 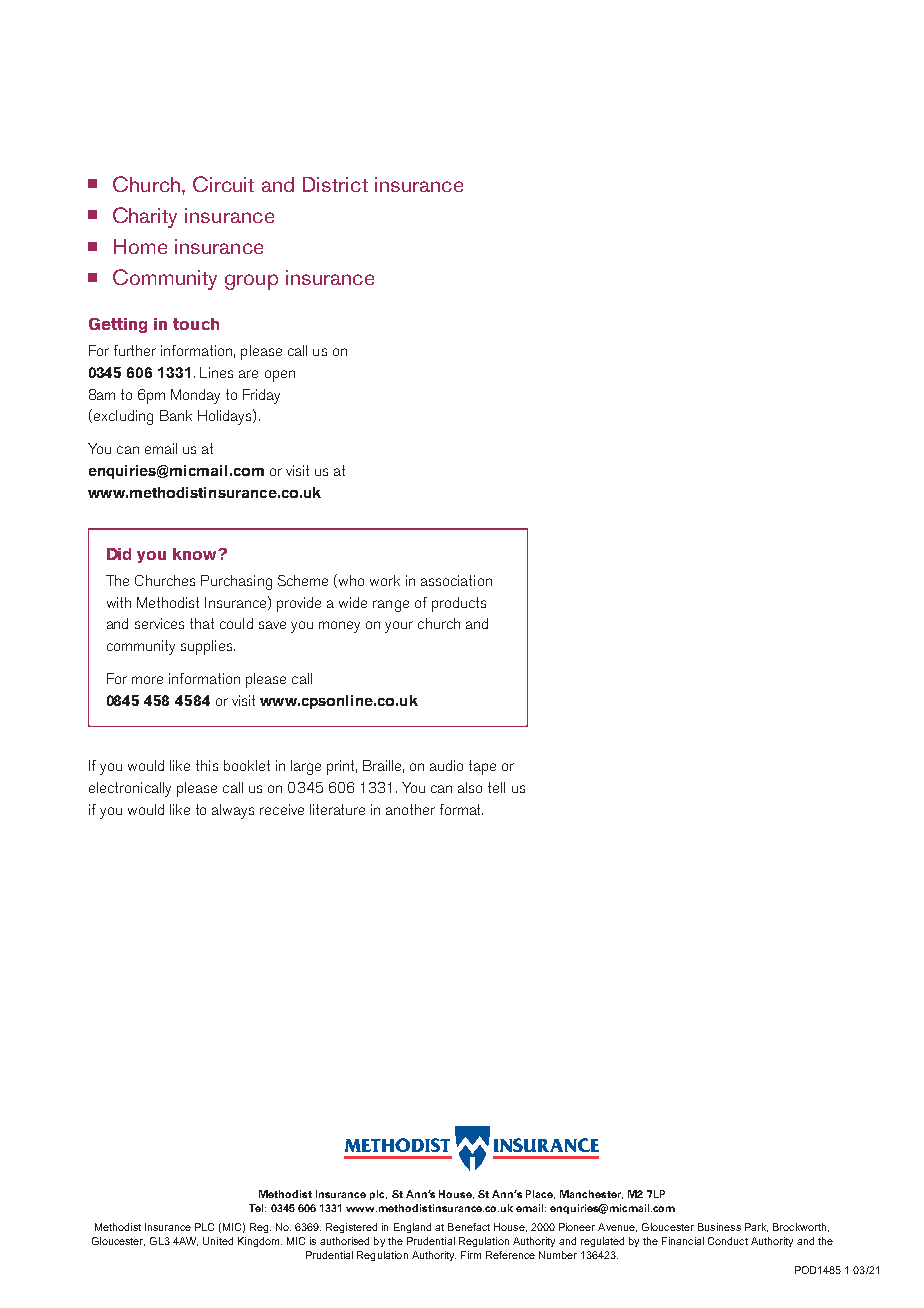 What do you see at coordinates (176, 415) in the page?
I see `Bank` at bounding box center [176, 415].
